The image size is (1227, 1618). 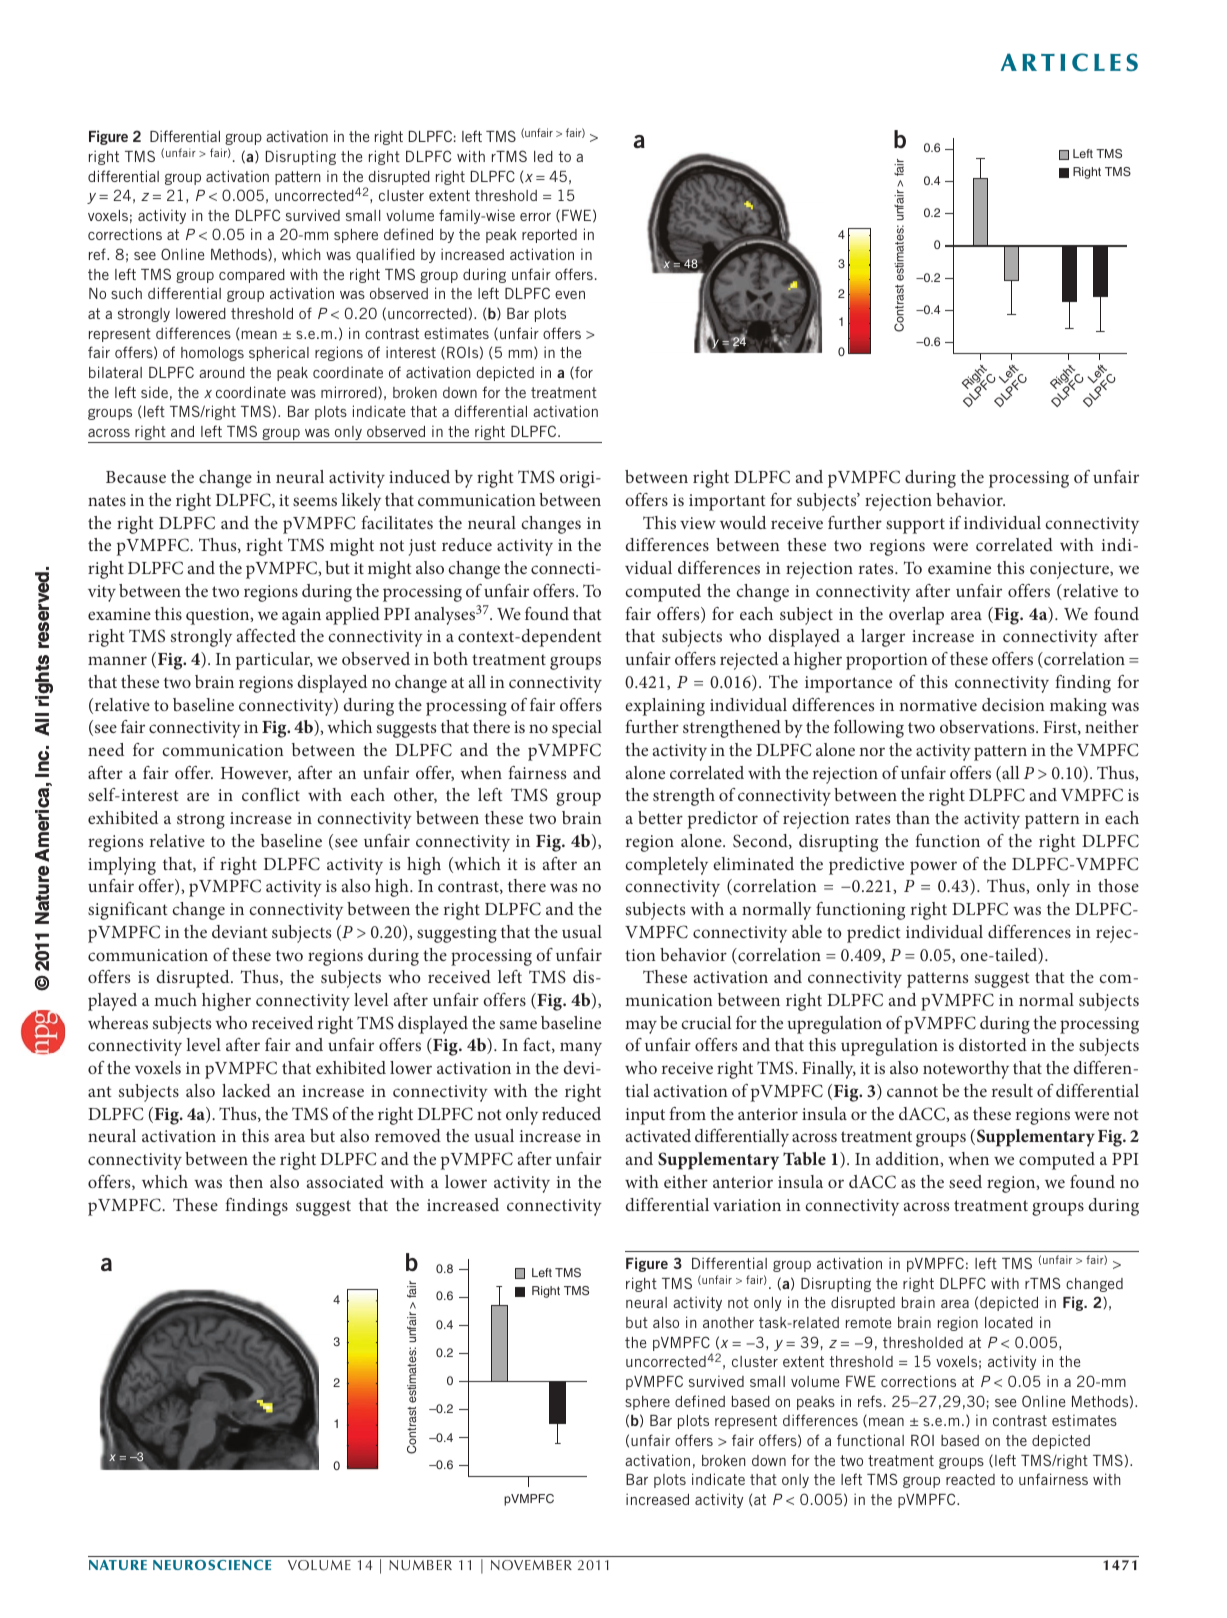 What do you see at coordinates (252, 276) in the image?
I see `compared` at bounding box center [252, 276].
